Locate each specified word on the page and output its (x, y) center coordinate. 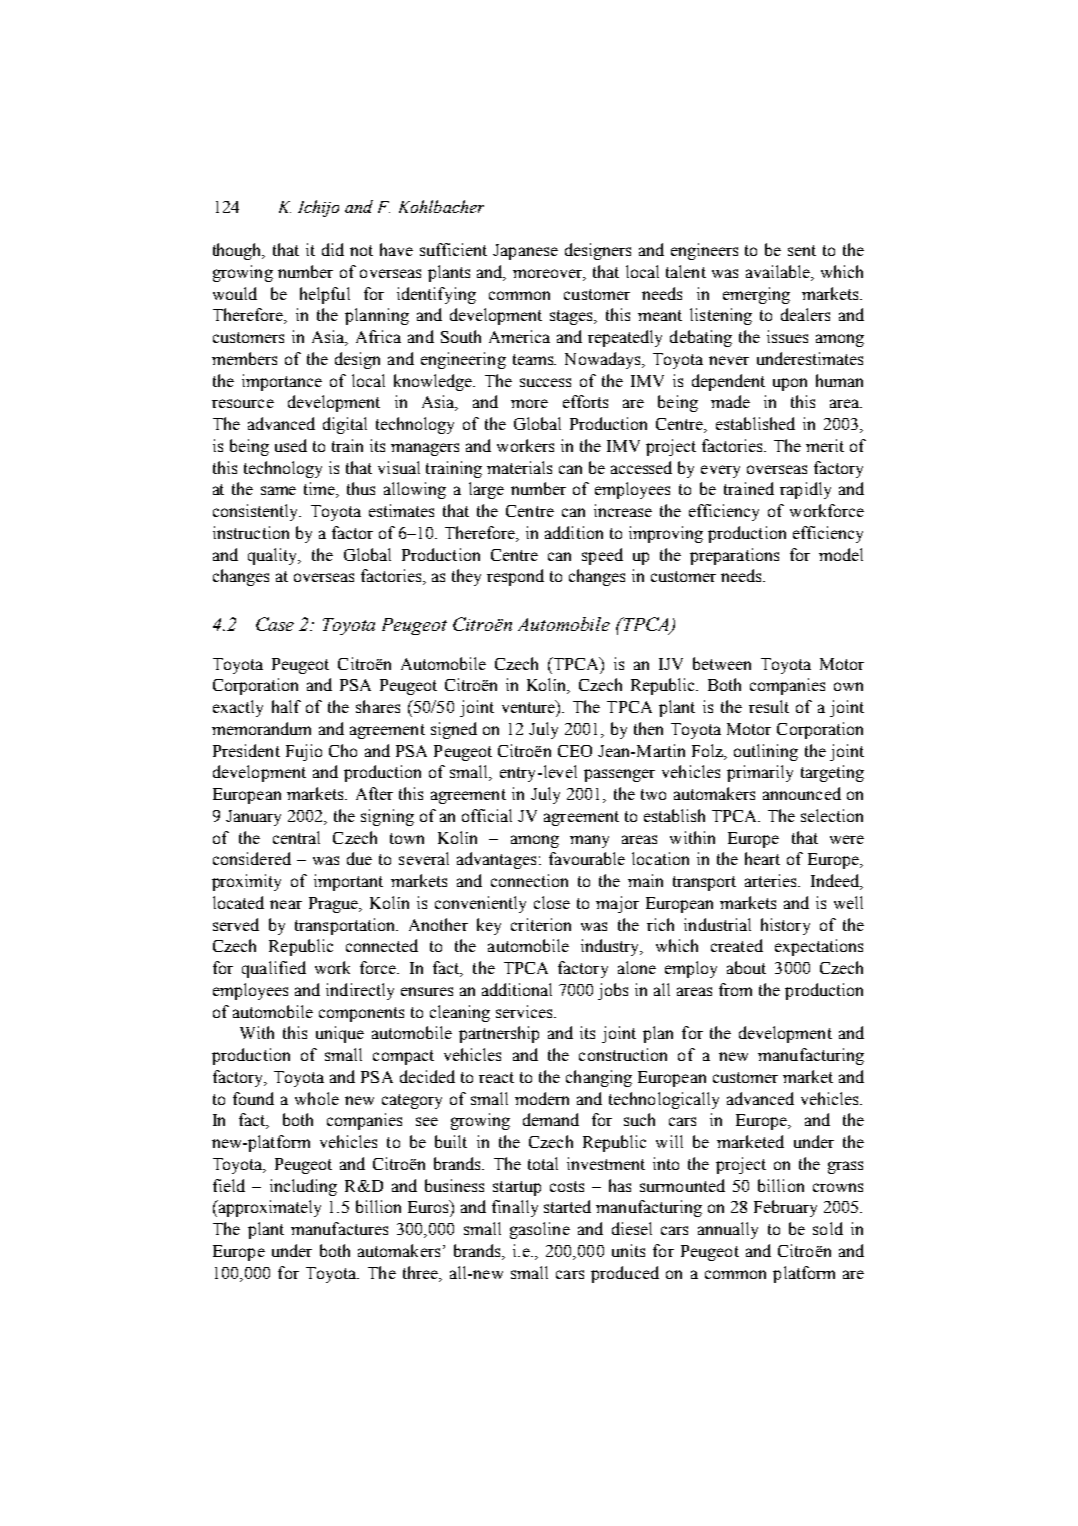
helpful (325, 295)
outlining (766, 752)
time (321, 490)
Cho (343, 750)
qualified (274, 969)
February (785, 1208)
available (779, 273)
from (735, 989)
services (525, 1011)
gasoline (540, 1230)
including (303, 1187)
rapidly (805, 490)
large (486, 490)
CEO (575, 751)
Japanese (525, 252)
